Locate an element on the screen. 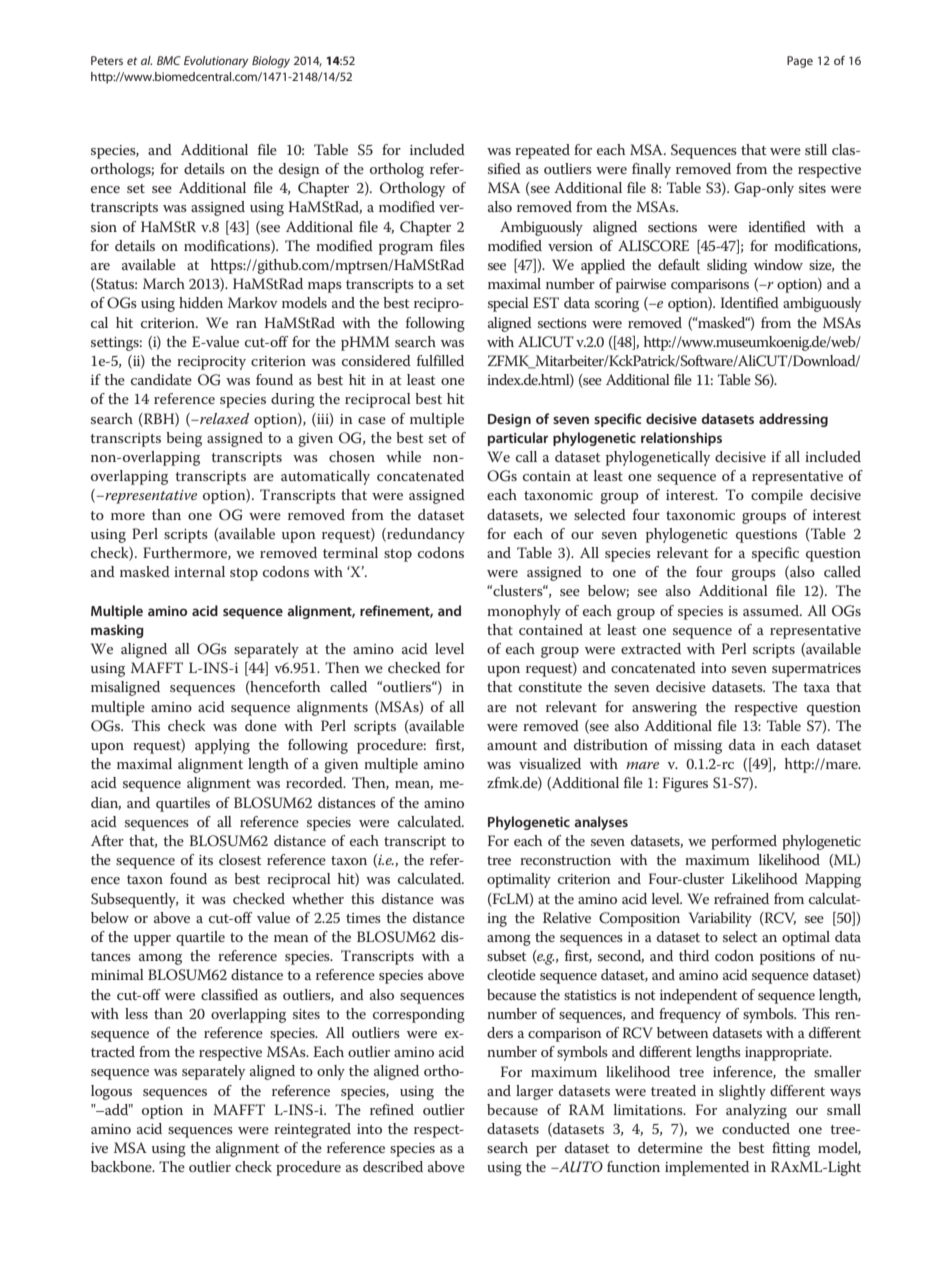 Image resolution: width=952 pixels, height=1270 pixels. monophyly is located at coordinates (524, 612).
